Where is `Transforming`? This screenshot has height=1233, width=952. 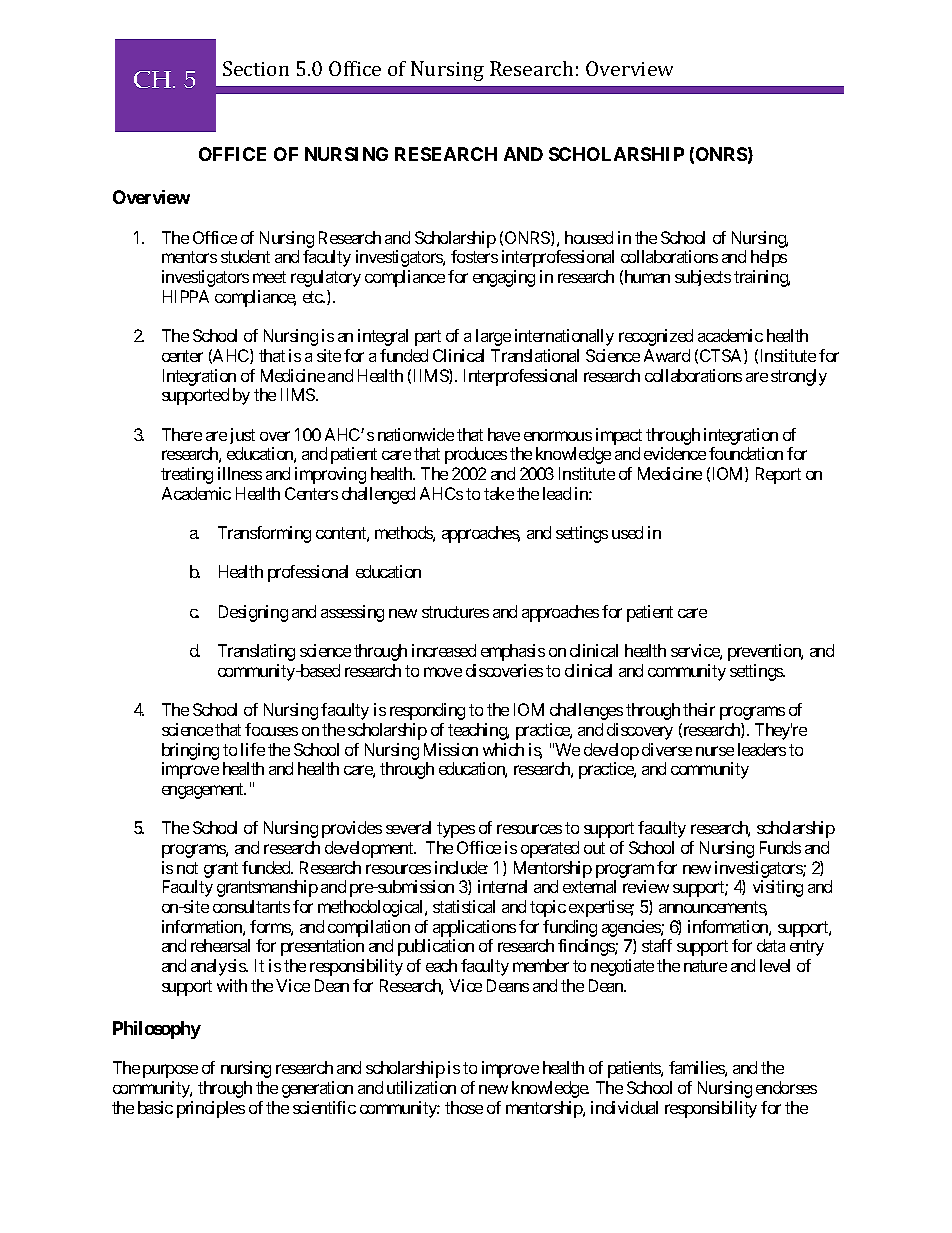
Transforming is located at coordinates (264, 534).
